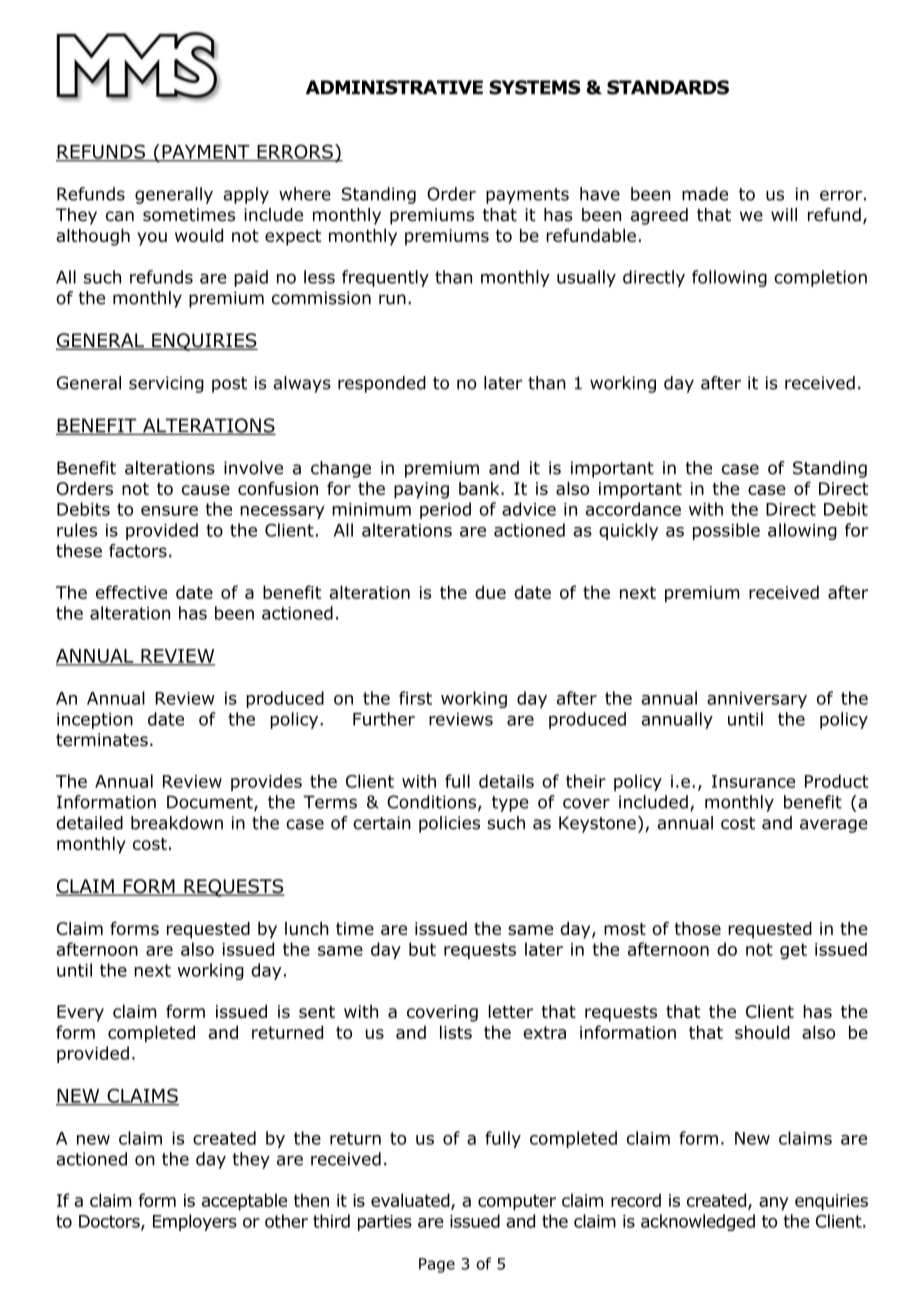  Describe the element at coordinates (246, 195) in the screenshot. I see `apply` at that location.
